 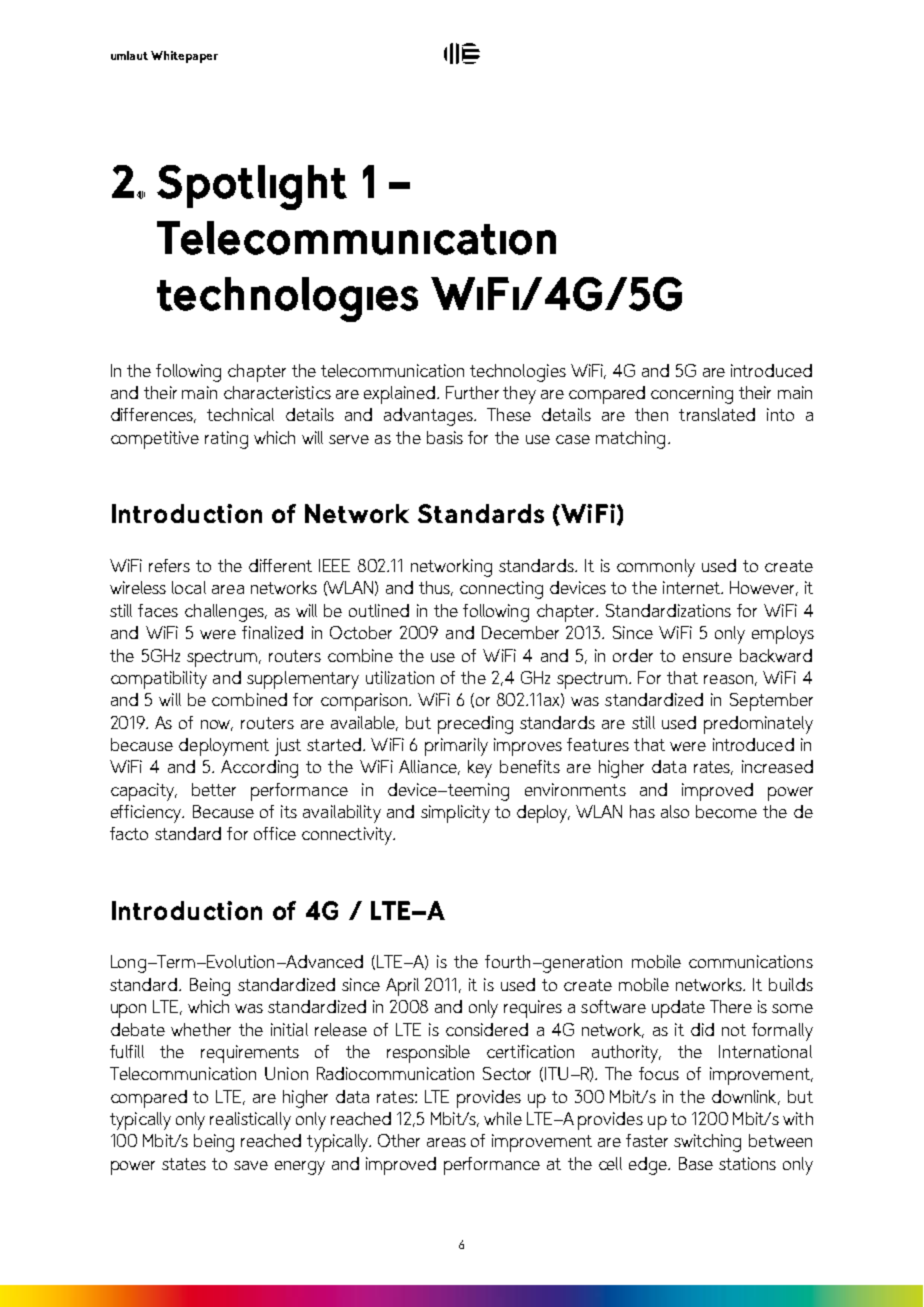 What do you see at coordinates (480, 769) in the image?
I see `key` at bounding box center [480, 769].
